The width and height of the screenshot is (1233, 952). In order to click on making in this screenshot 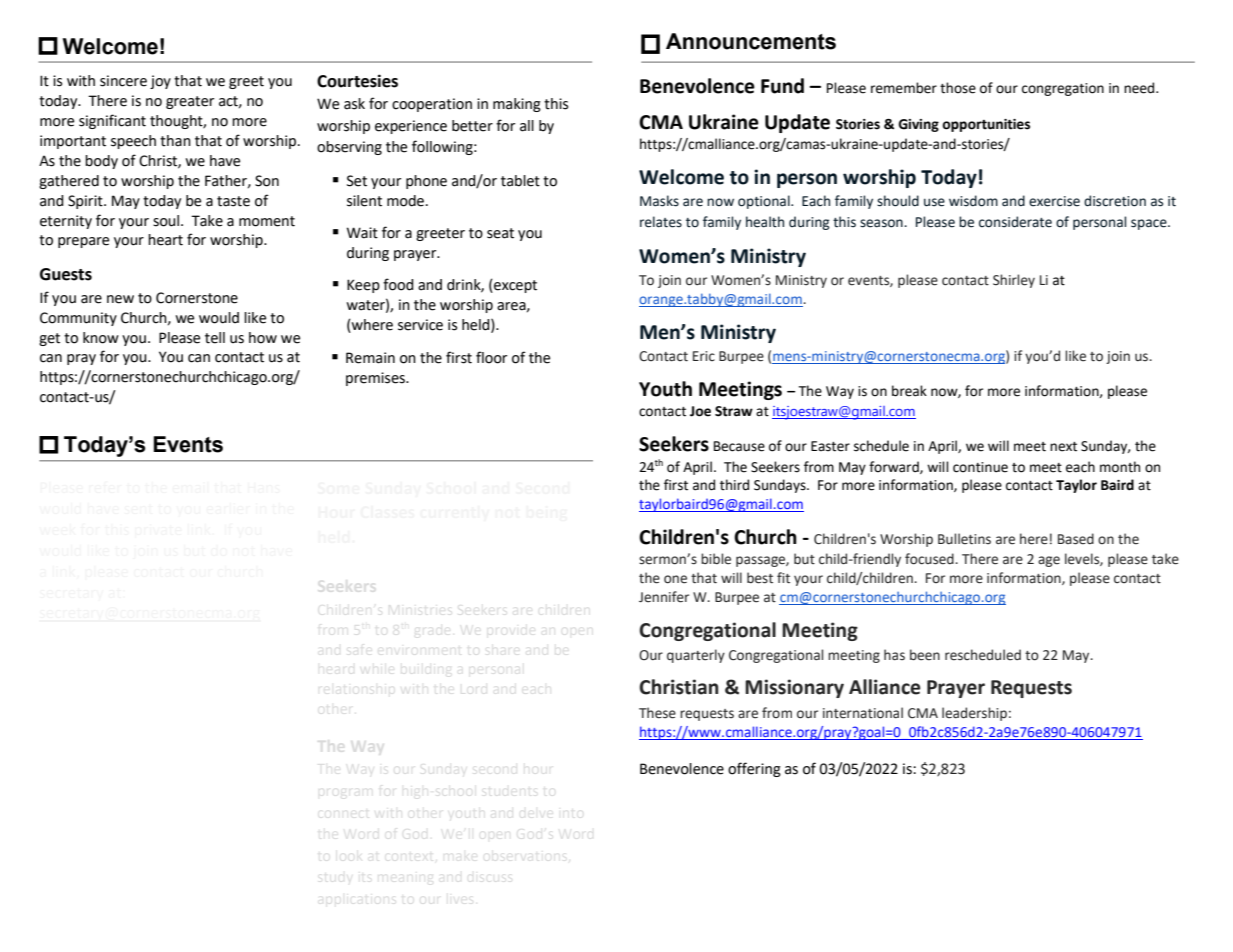, I will do `click(517, 105)`.
